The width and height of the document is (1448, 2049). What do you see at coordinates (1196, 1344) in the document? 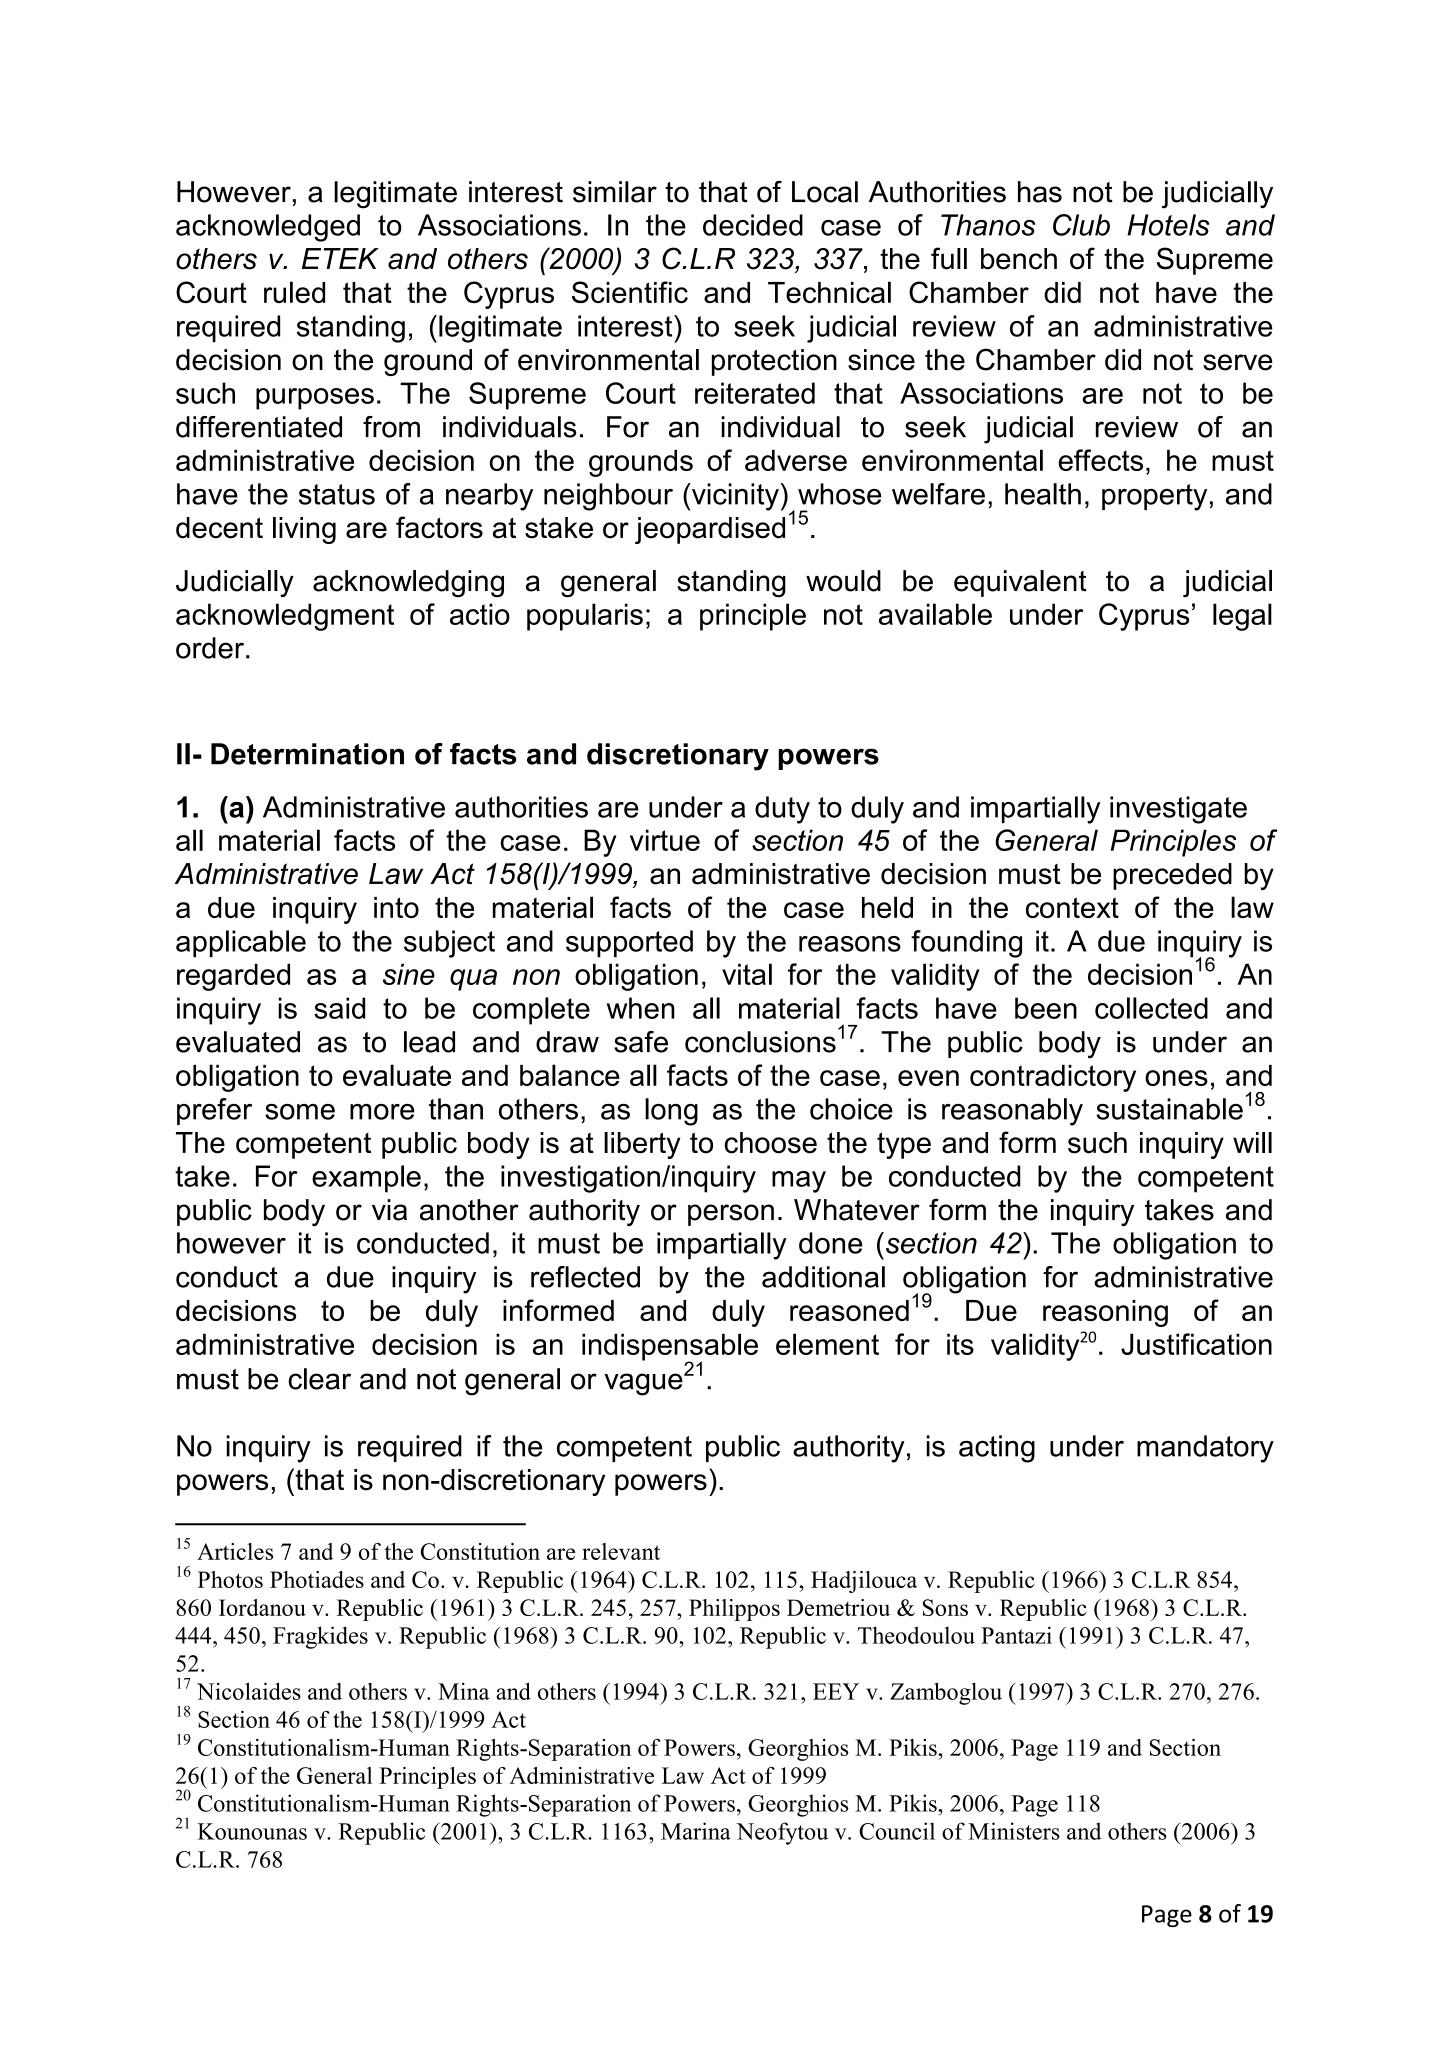
I see `Justification` at bounding box center [1196, 1344].
